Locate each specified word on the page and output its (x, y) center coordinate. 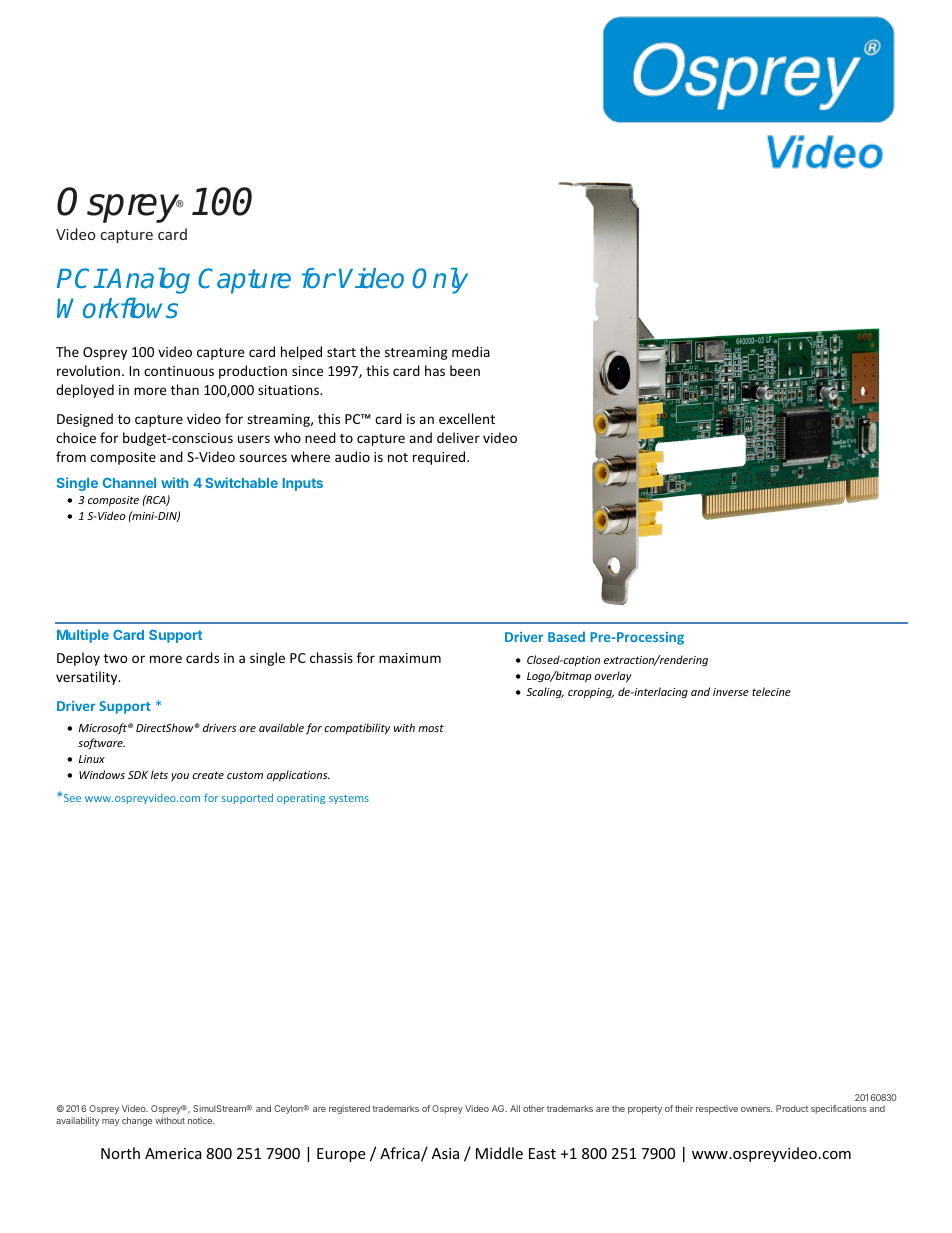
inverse (731, 692)
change (137, 1121)
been (465, 370)
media (471, 351)
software (101, 743)
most (431, 728)
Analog (147, 281)
